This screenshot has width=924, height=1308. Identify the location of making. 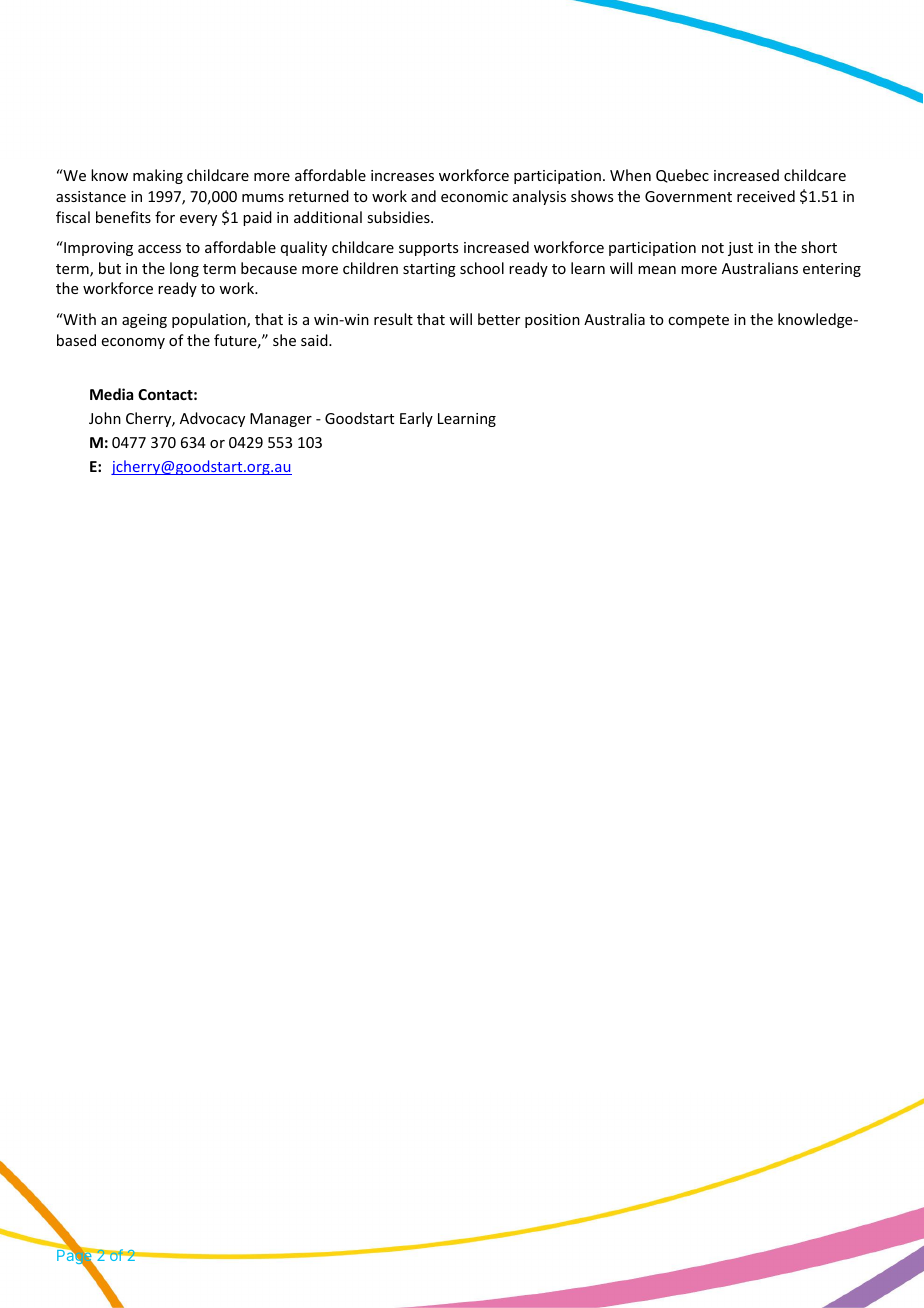
(158, 176).
